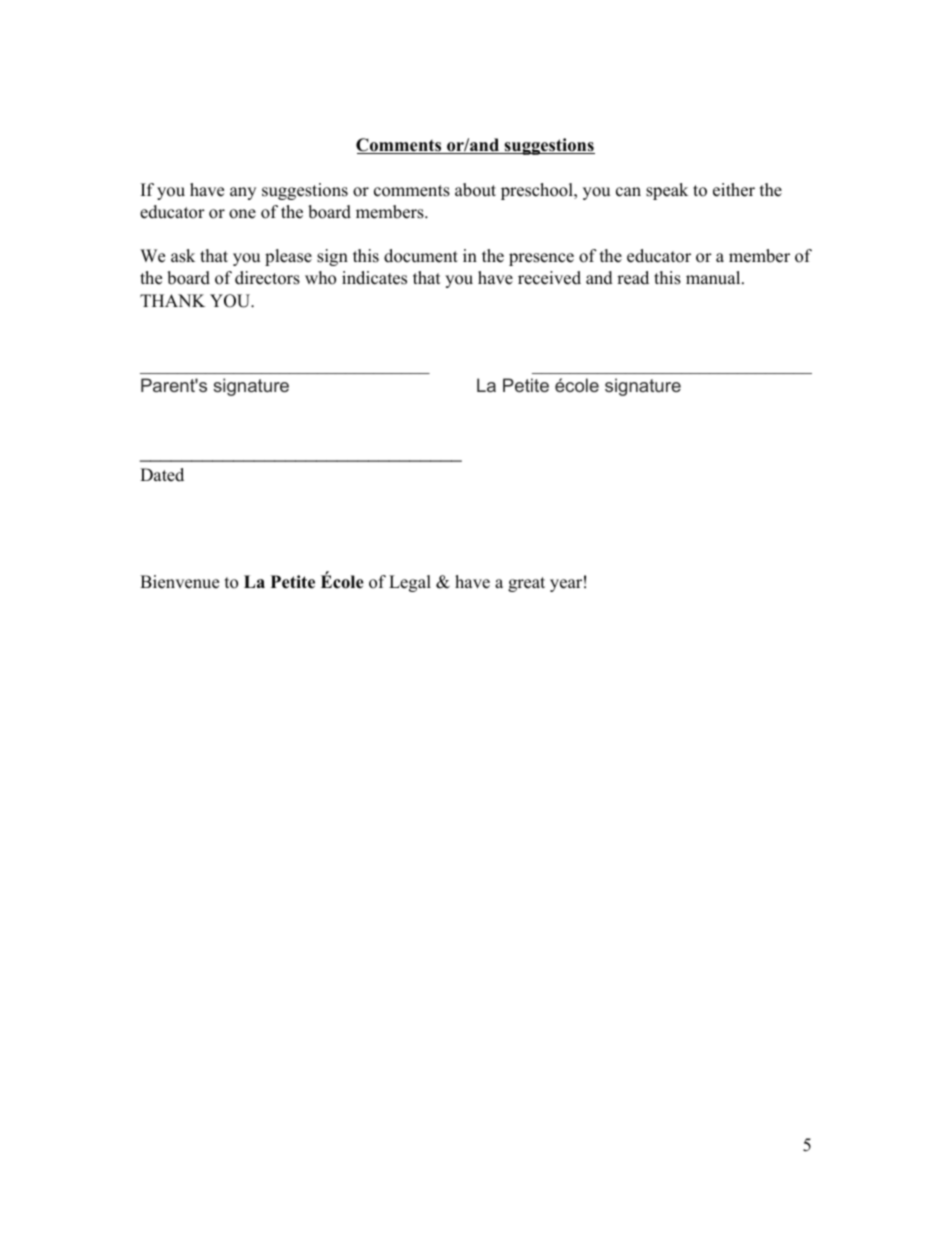 The width and height of the screenshot is (952, 1233). What do you see at coordinates (374, 278) in the screenshot?
I see `indicates` at bounding box center [374, 278].
